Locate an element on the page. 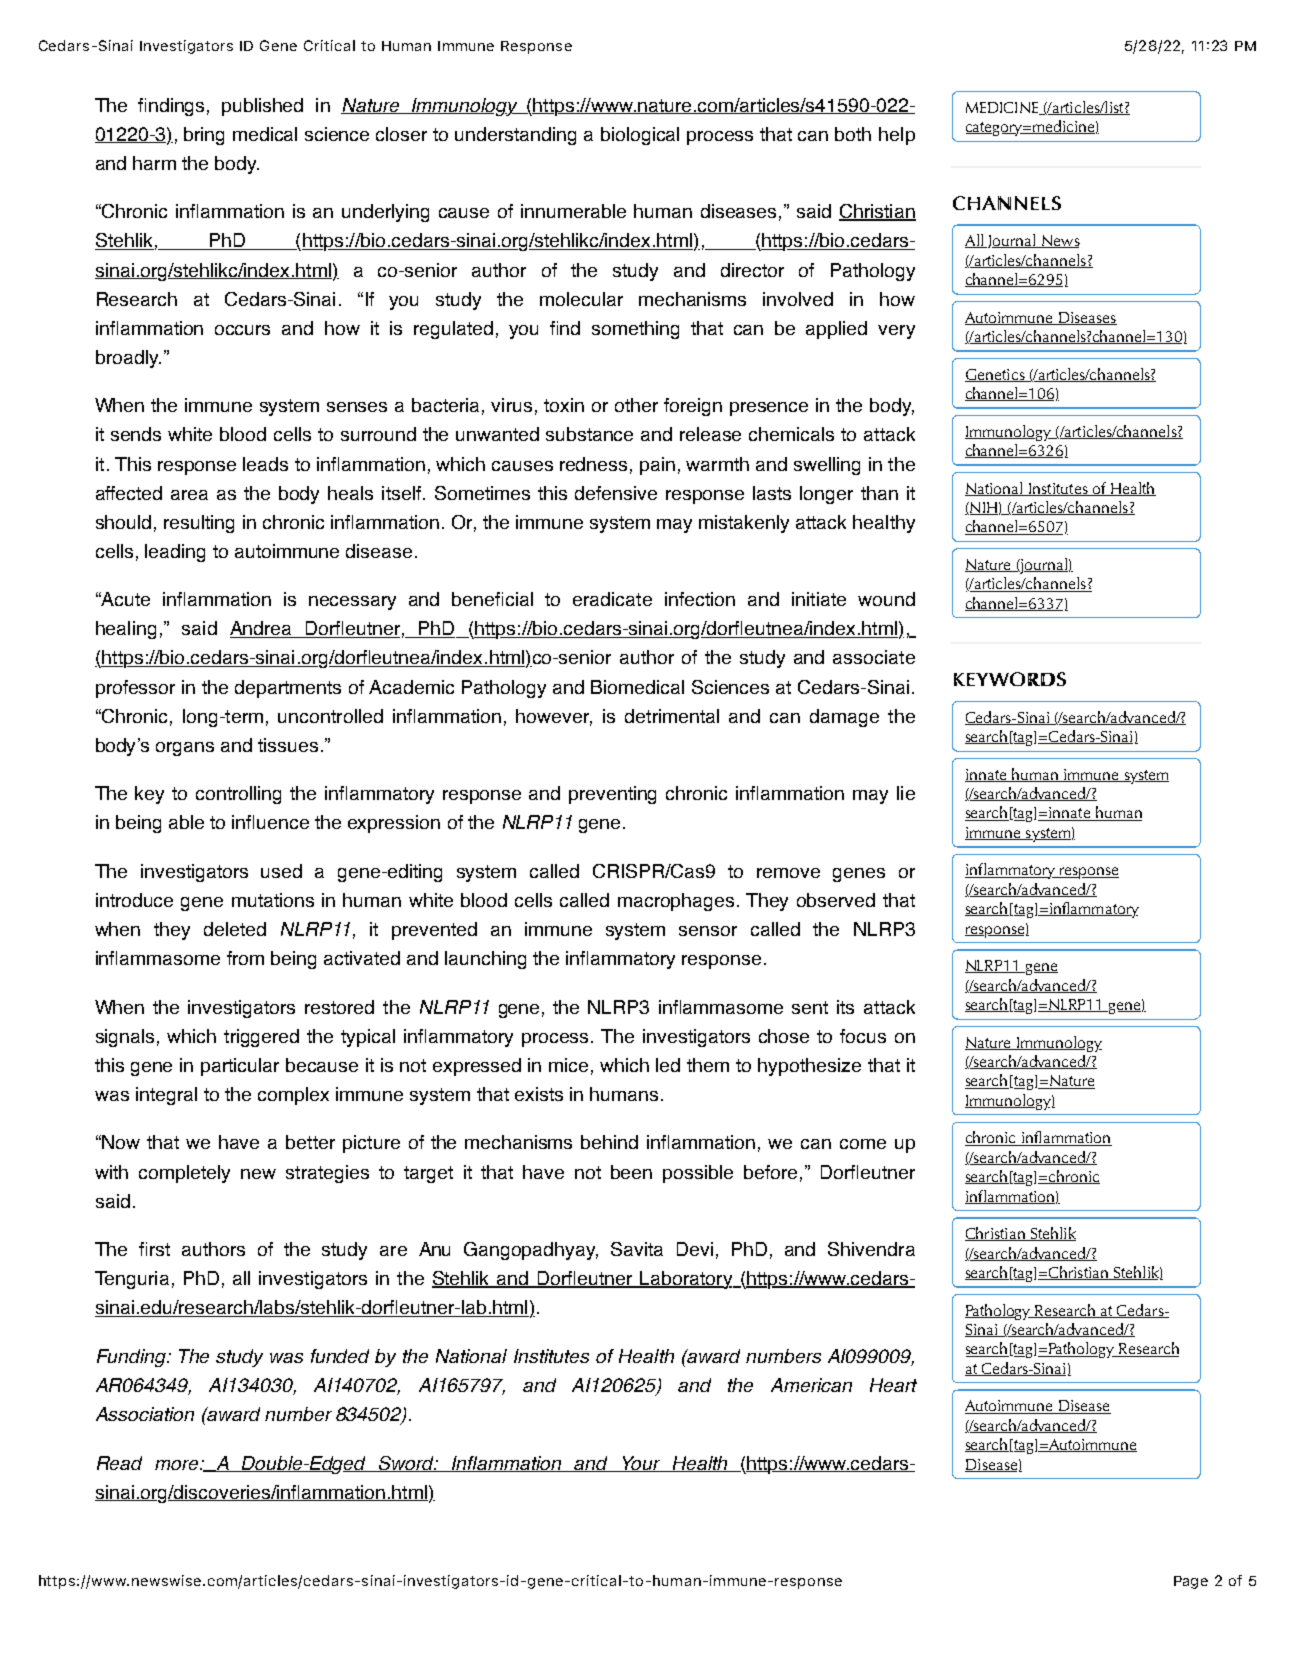 Image resolution: width=1296 pixels, height=1677 pixels. bring is located at coordinates (204, 136).
